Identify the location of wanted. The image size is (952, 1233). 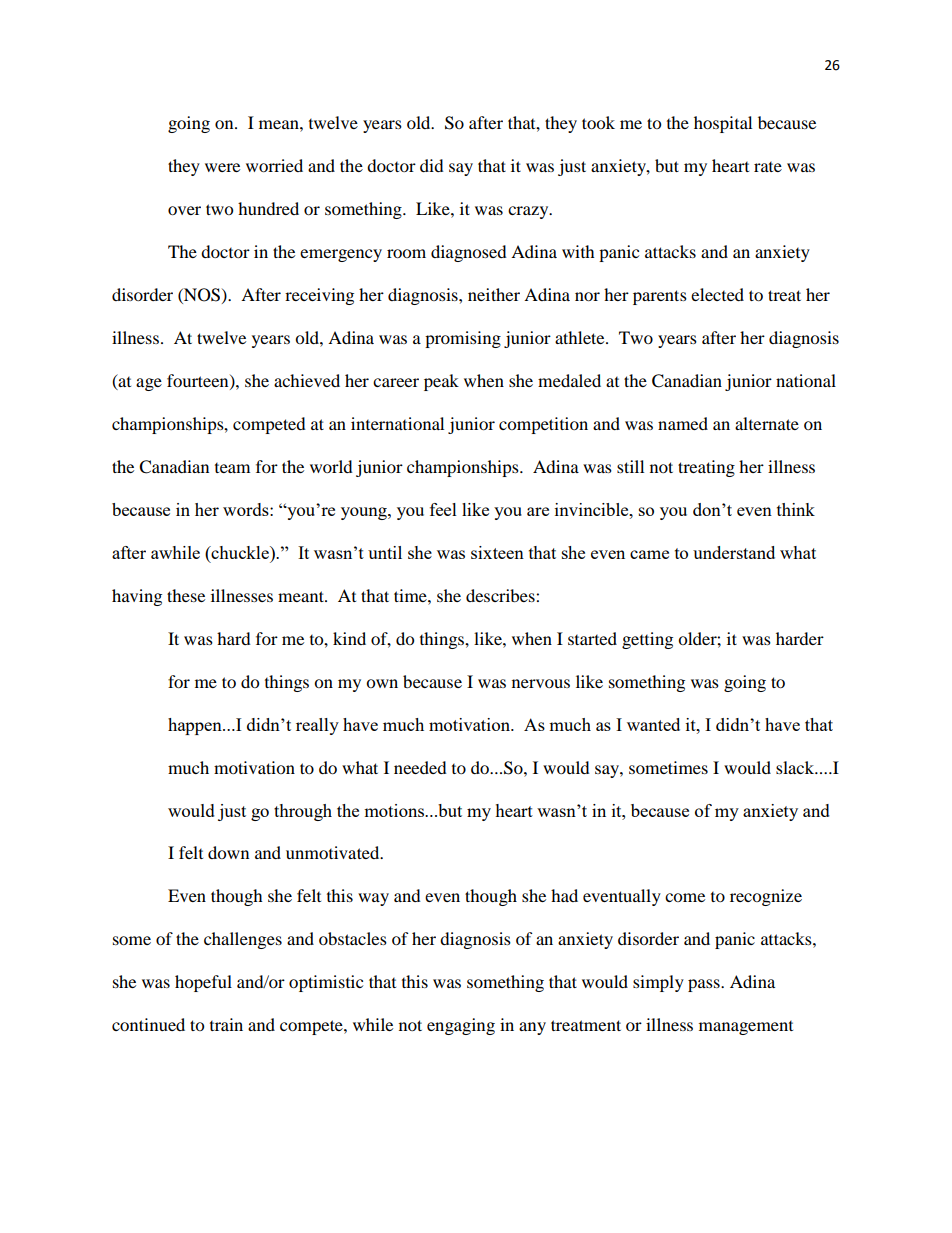
(653, 724).
